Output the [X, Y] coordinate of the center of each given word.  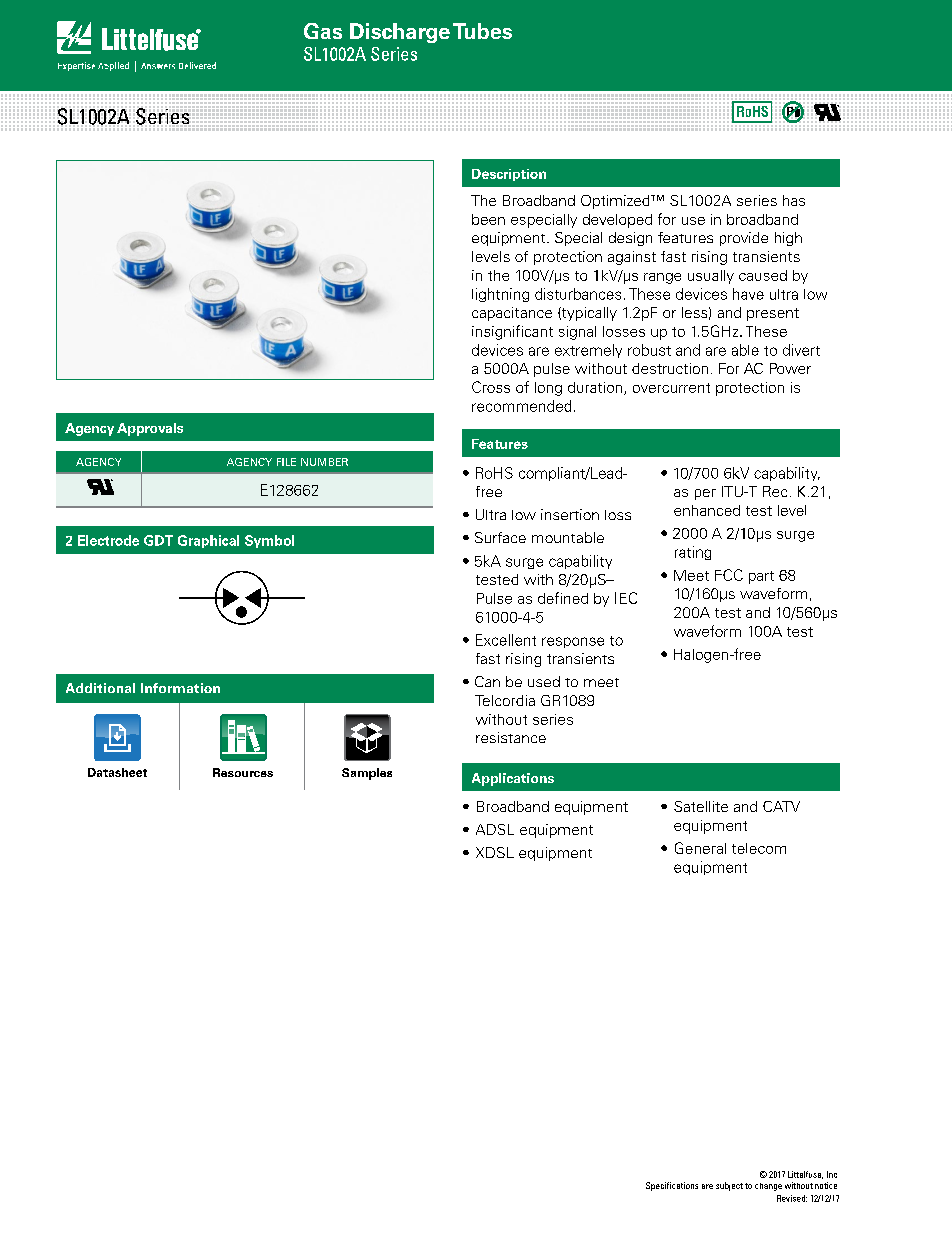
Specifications [672, 1186]
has [794, 200]
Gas [323, 31]
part [761, 577]
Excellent [506, 640]
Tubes [482, 31]
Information [180, 688]
